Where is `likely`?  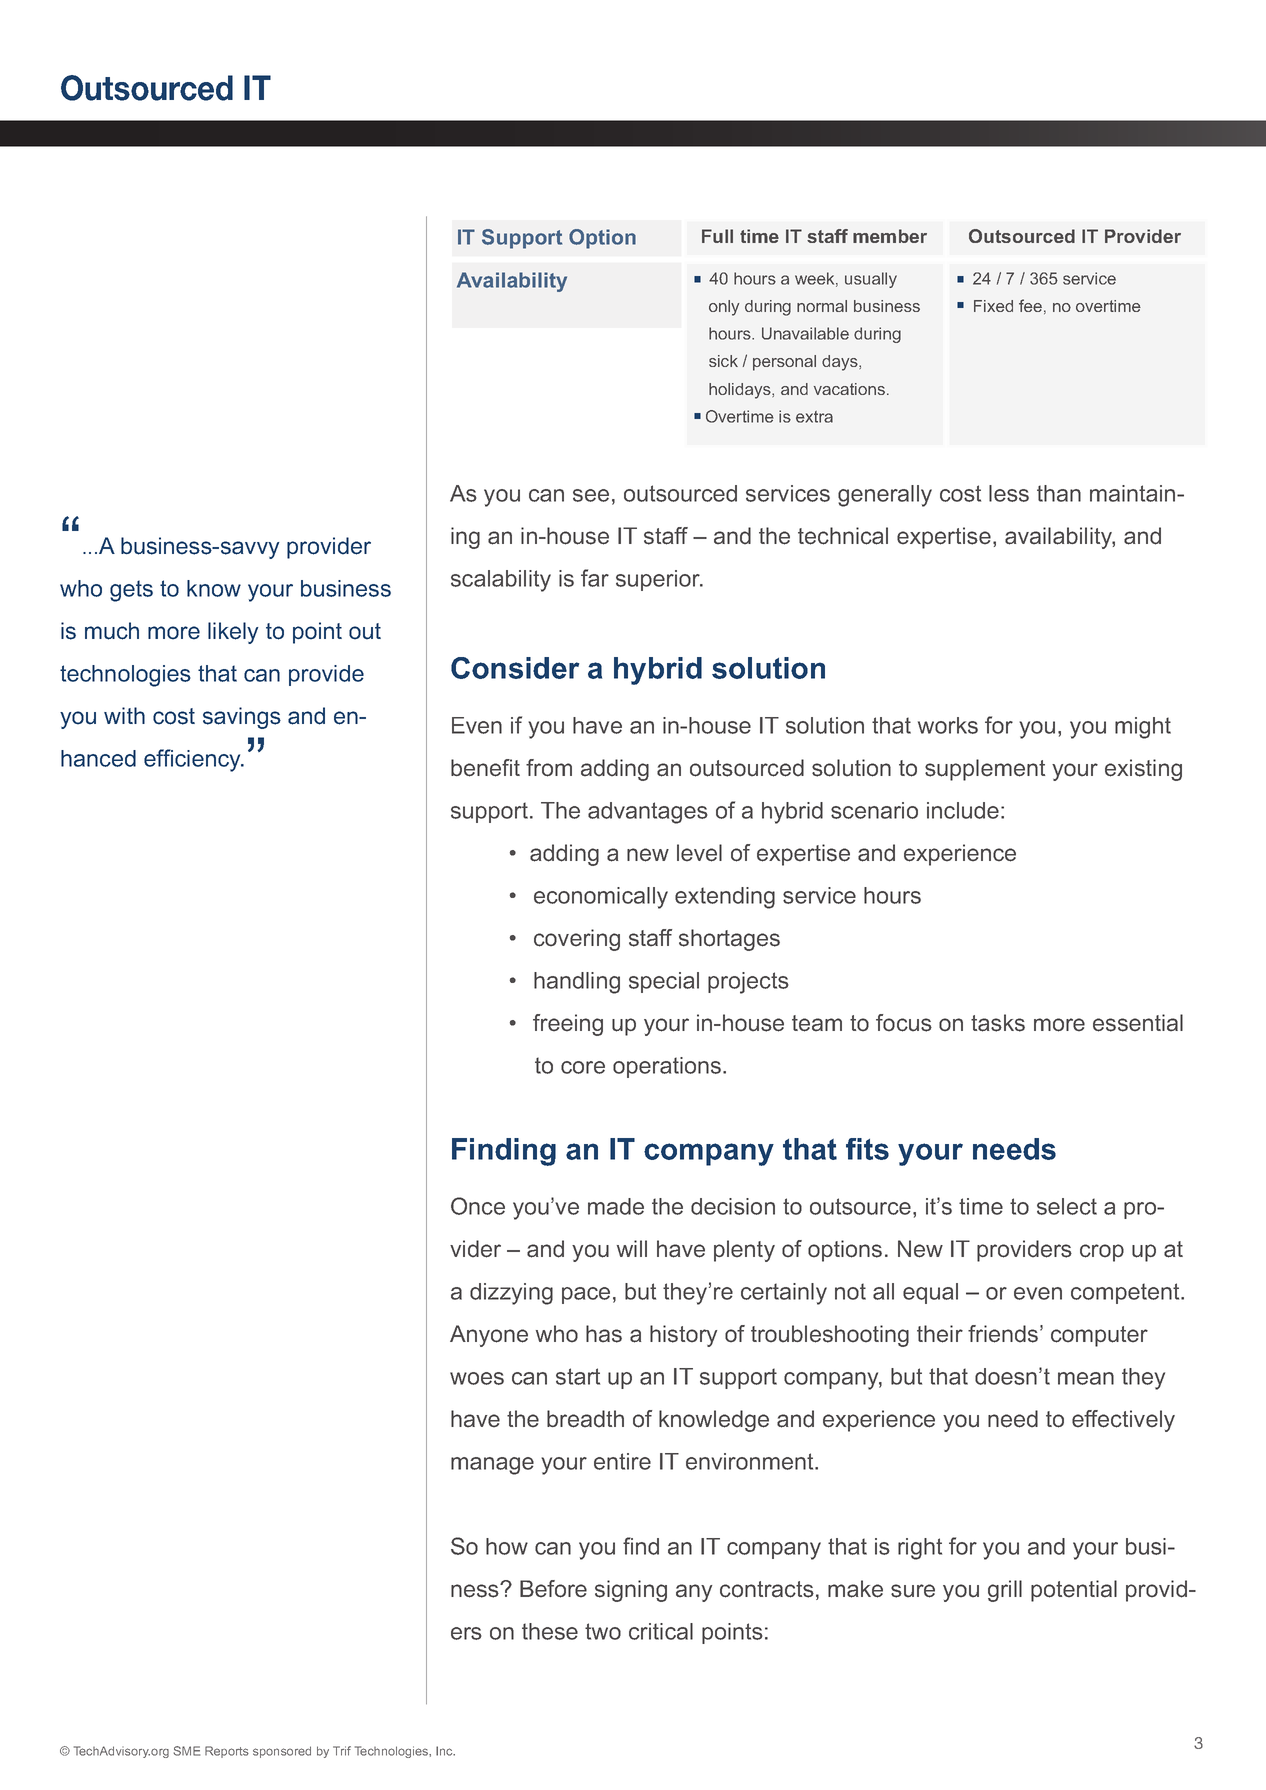 likely is located at coordinates (233, 633).
